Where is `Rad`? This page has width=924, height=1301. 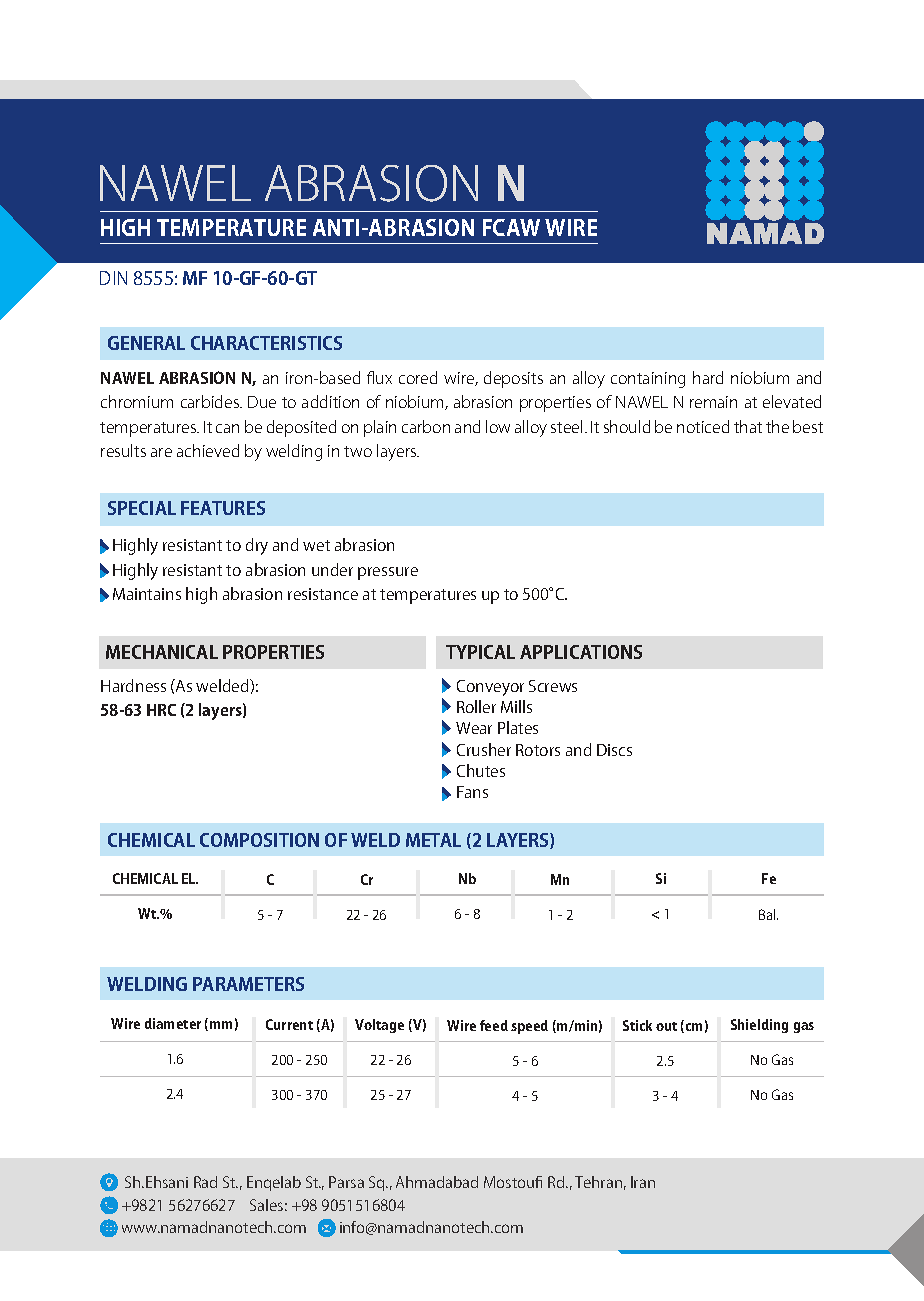
Rad is located at coordinates (205, 1182).
